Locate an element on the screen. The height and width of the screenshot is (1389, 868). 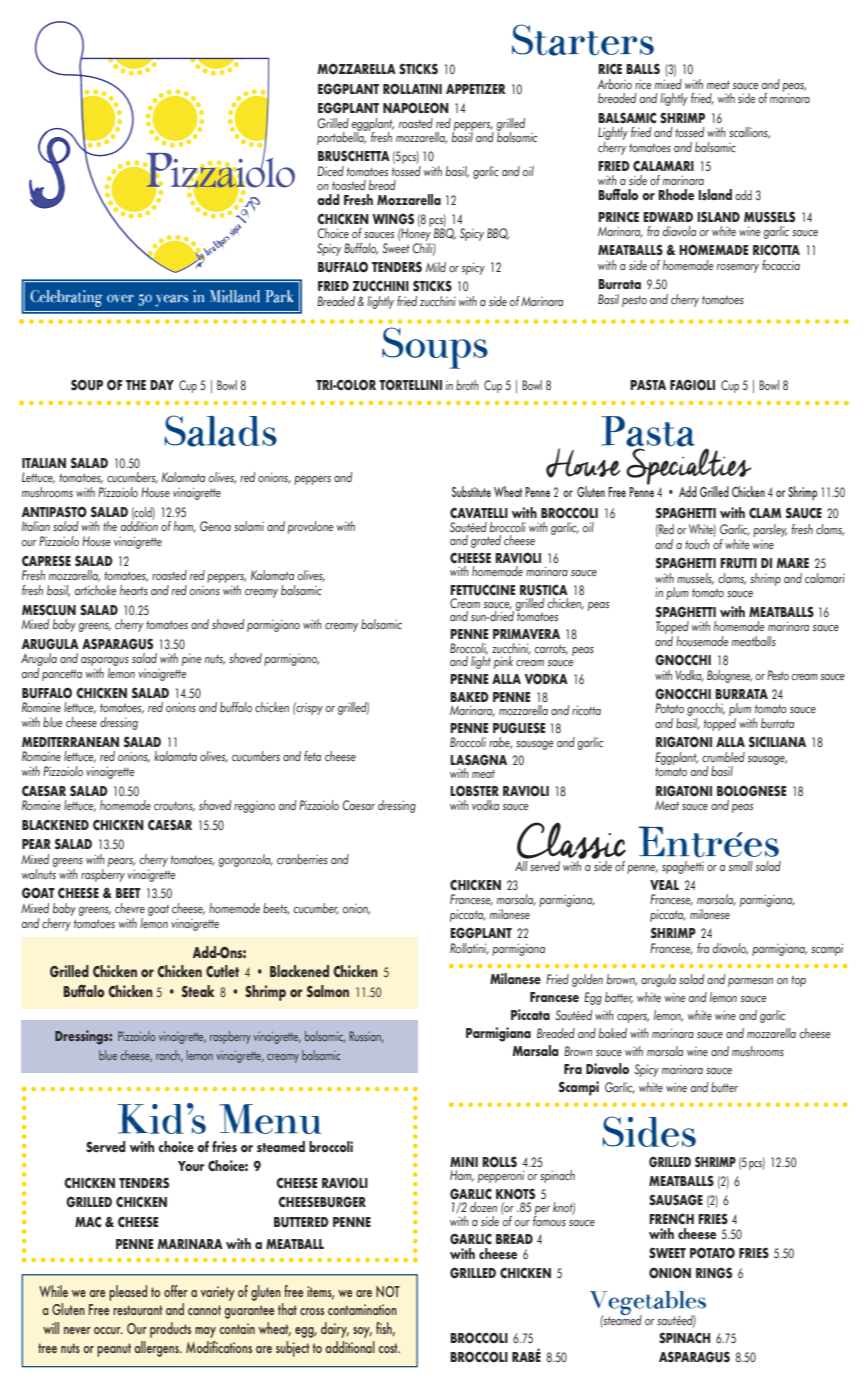
pine is located at coordinates (192, 659).
